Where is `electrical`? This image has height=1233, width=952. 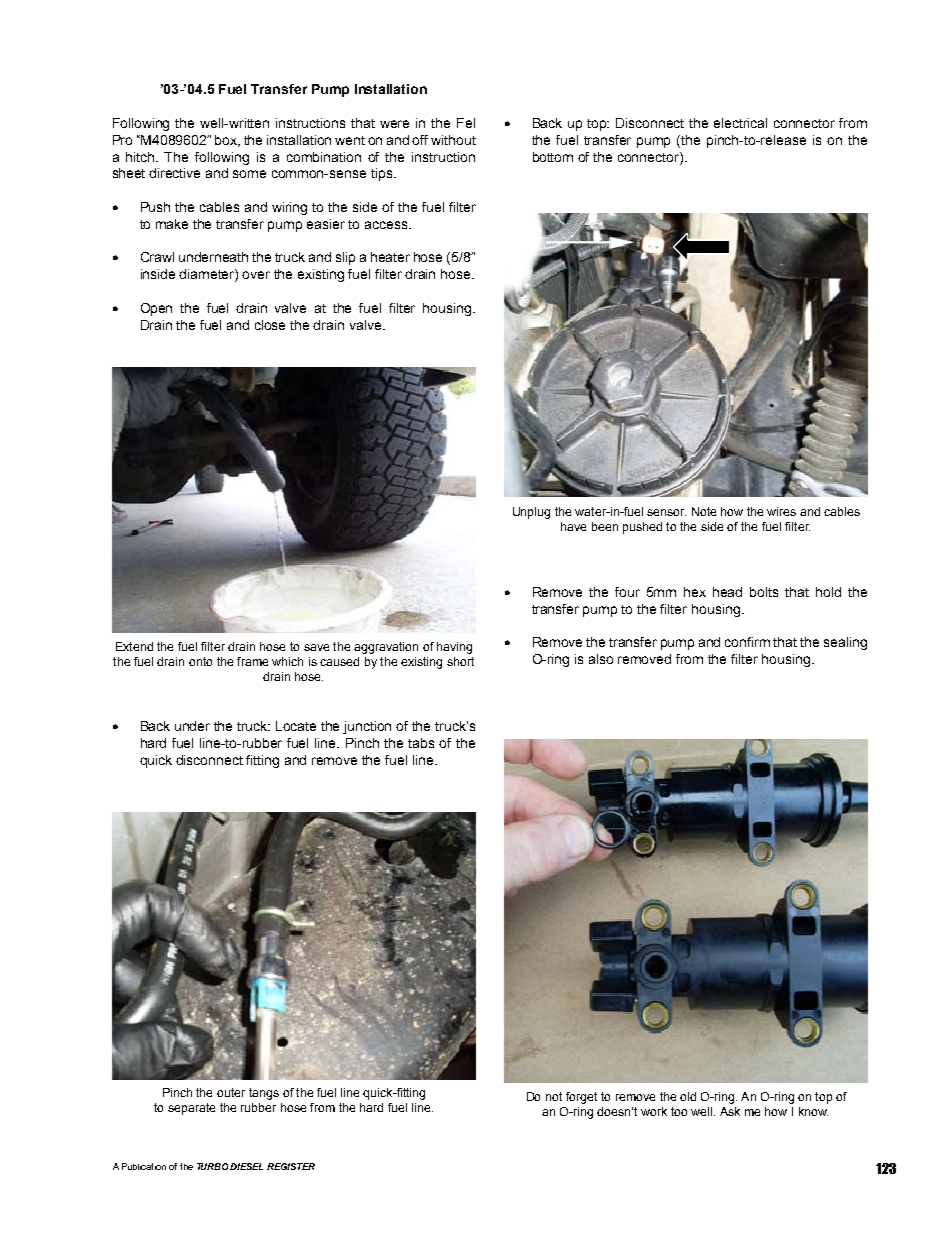
electrical is located at coordinates (740, 123).
